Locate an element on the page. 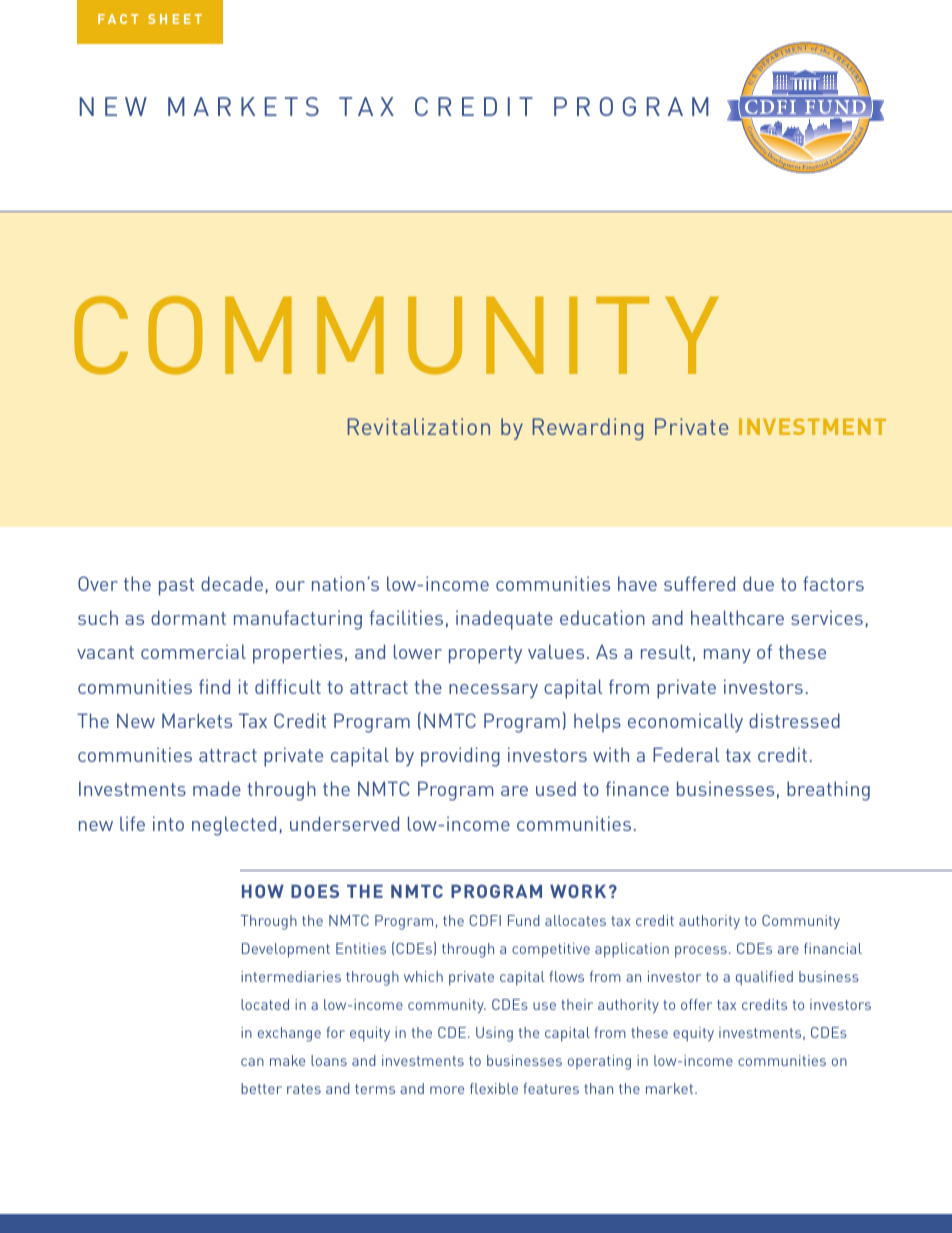  Revitalization is located at coordinates (419, 426).
